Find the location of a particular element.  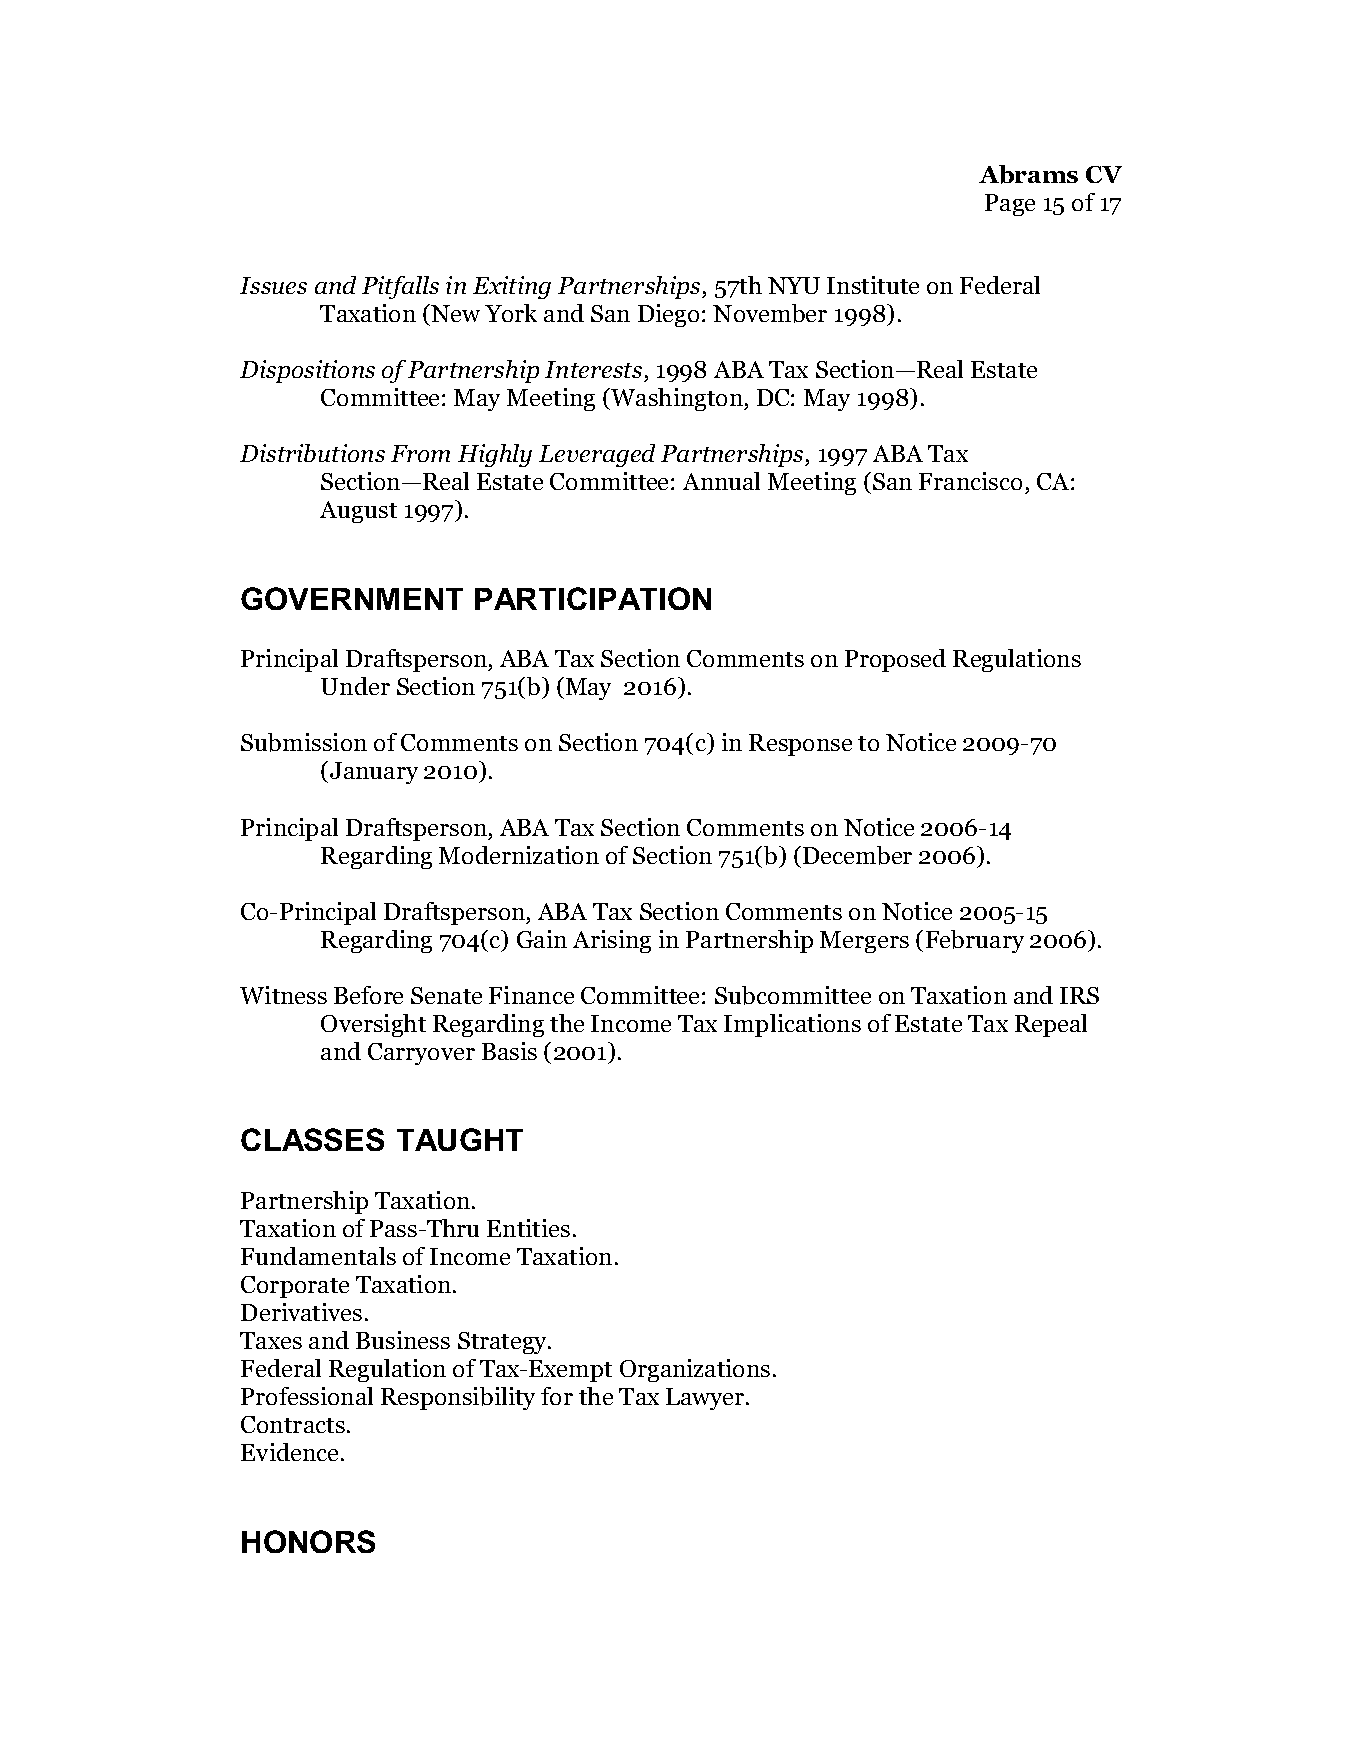

Diego is located at coordinates (668, 315).
